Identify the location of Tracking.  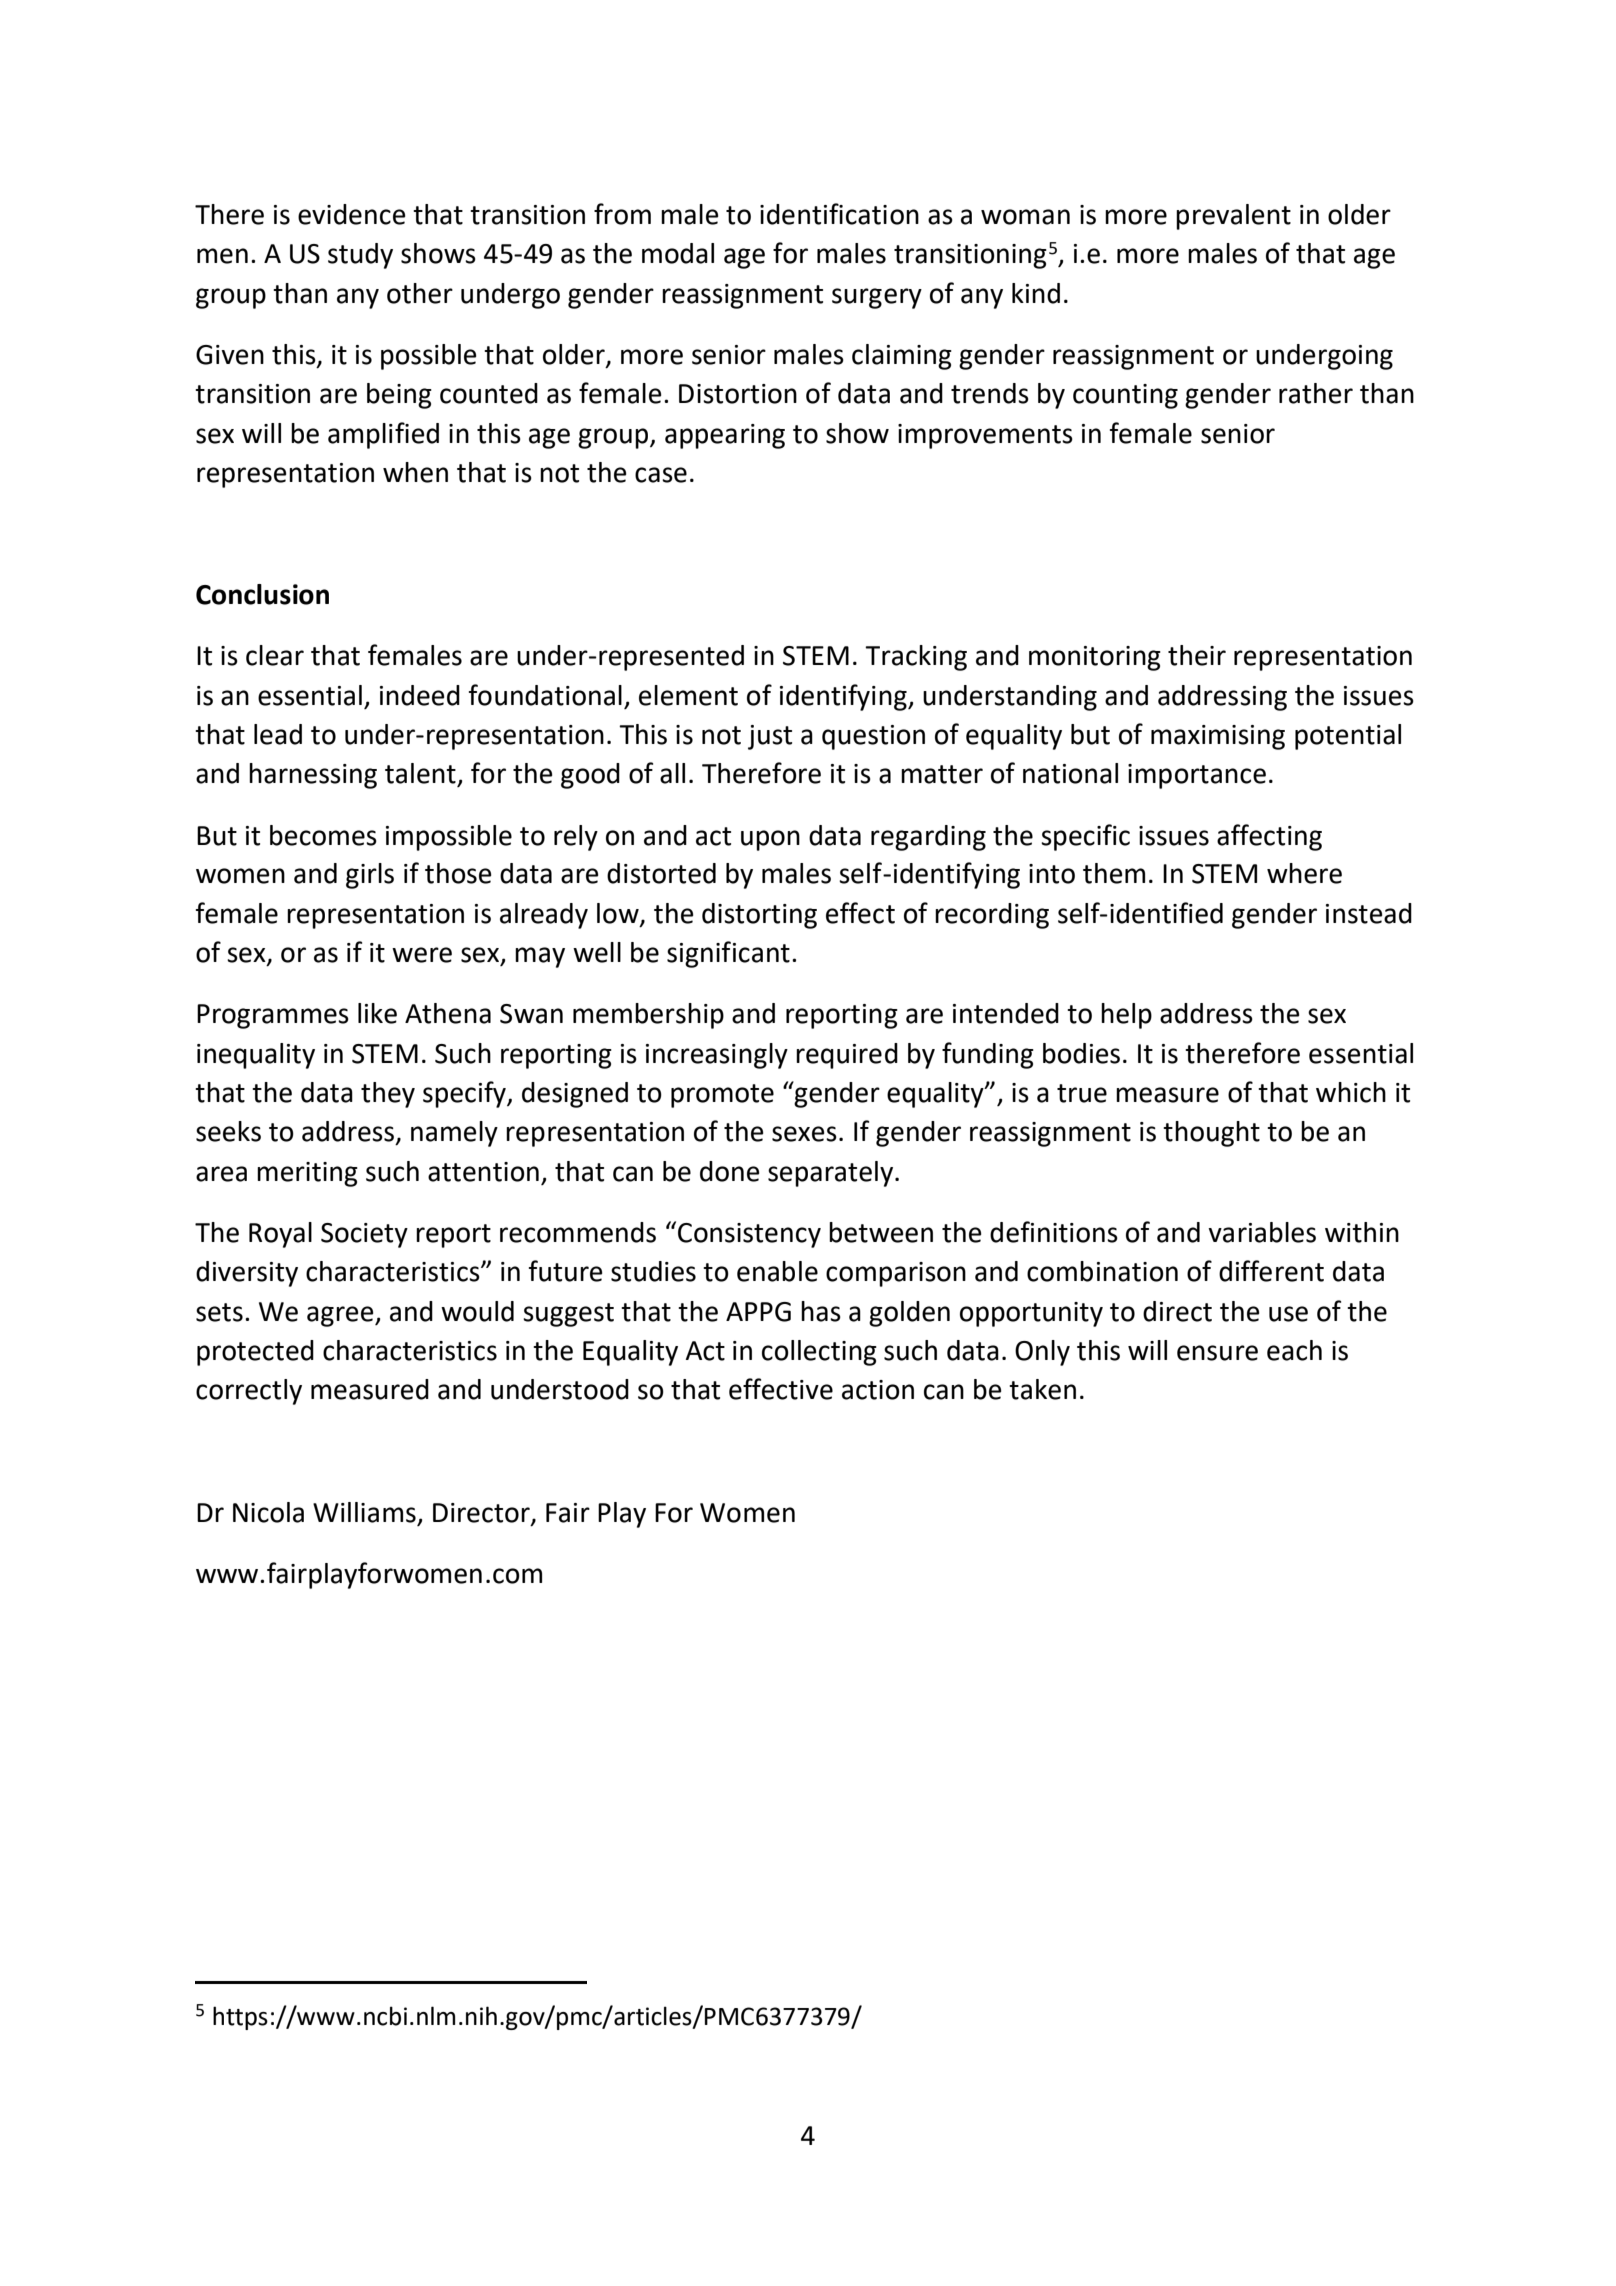
(916, 658).
